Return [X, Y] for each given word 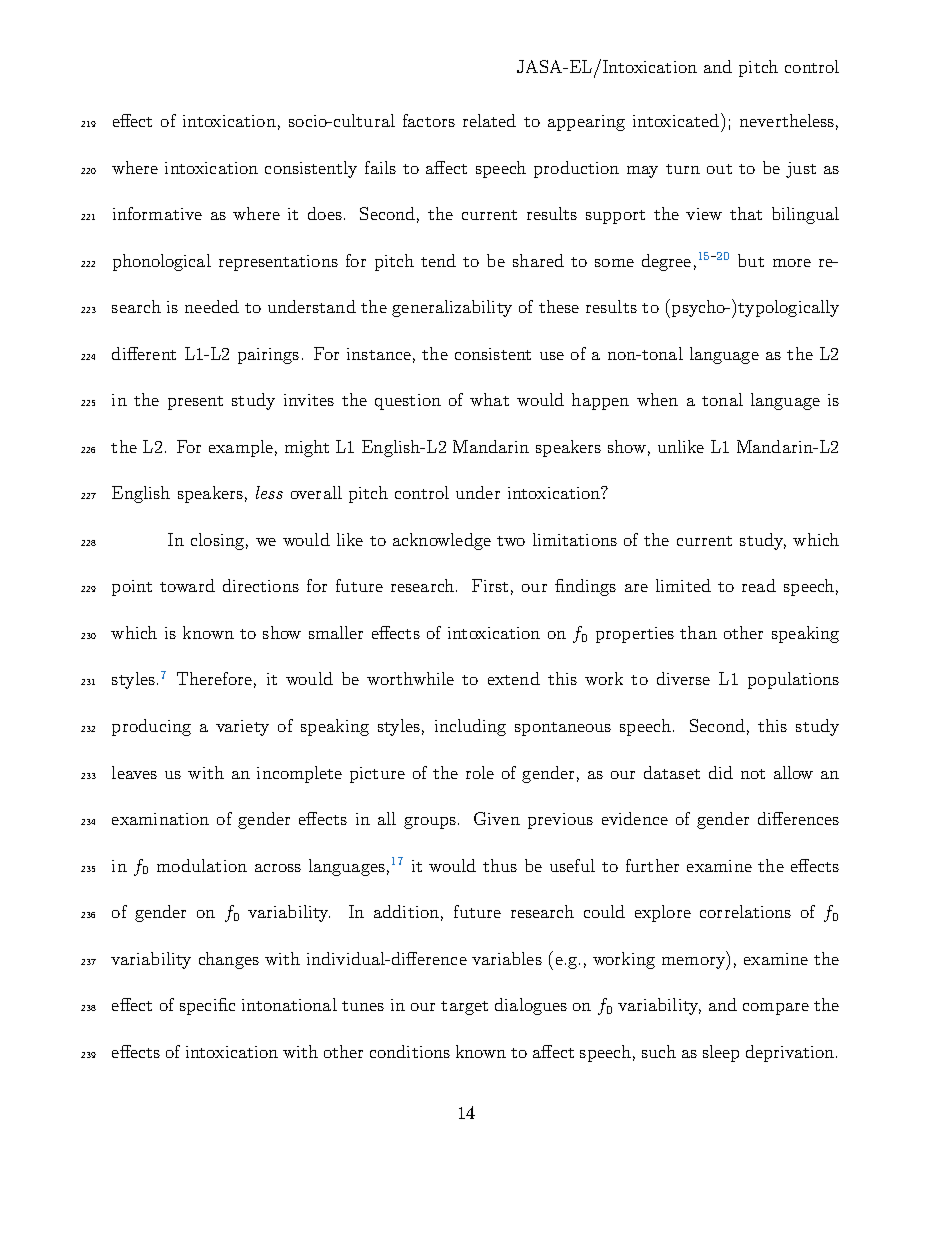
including [470, 727]
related [489, 120]
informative [157, 213]
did [721, 772]
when [657, 399]
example [241, 448]
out [719, 169]
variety [242, 728]
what [489, 399]
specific [207, 1006]
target [464, 1008]
